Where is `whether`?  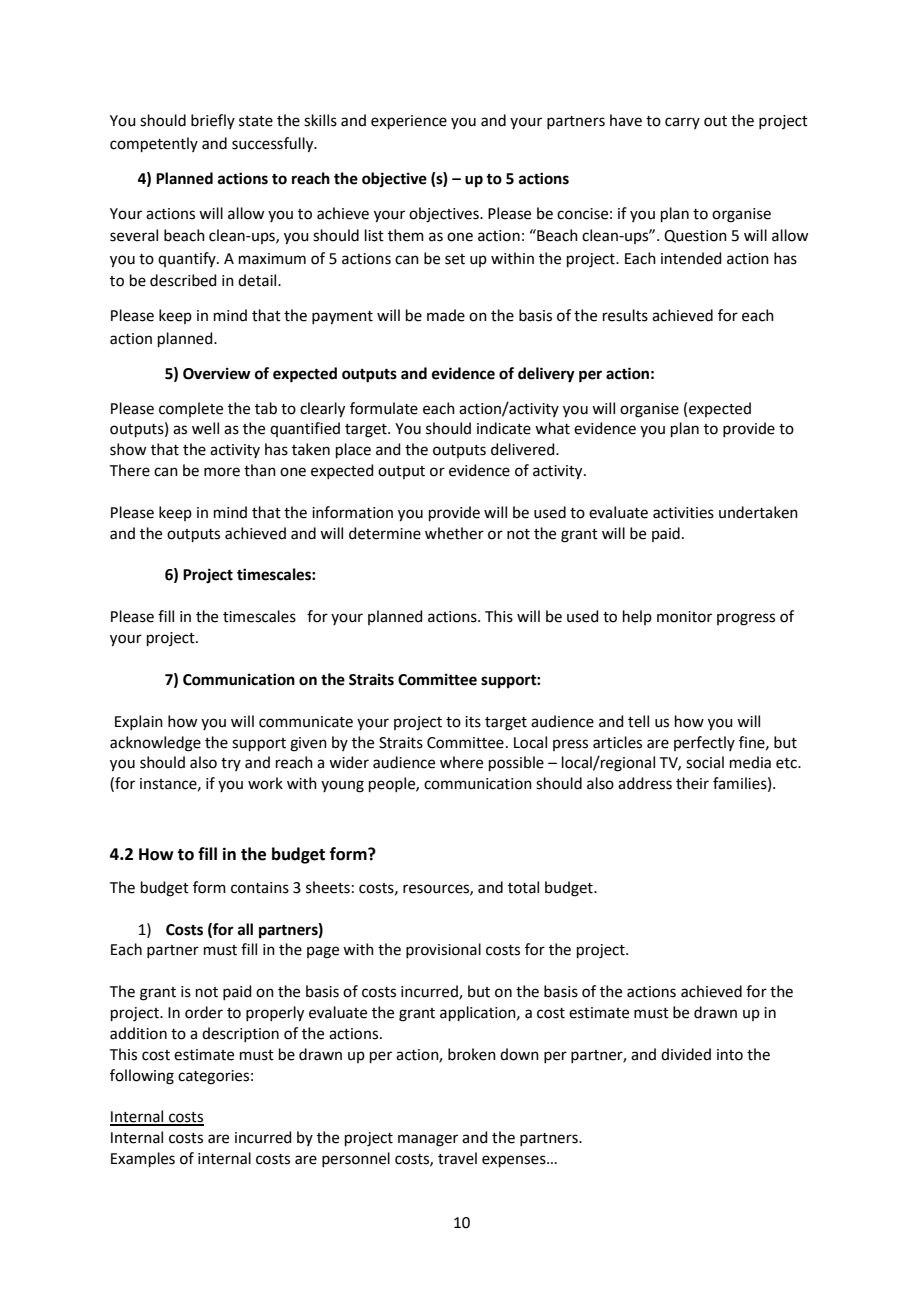
whether is located at coordinates (454, 533).
